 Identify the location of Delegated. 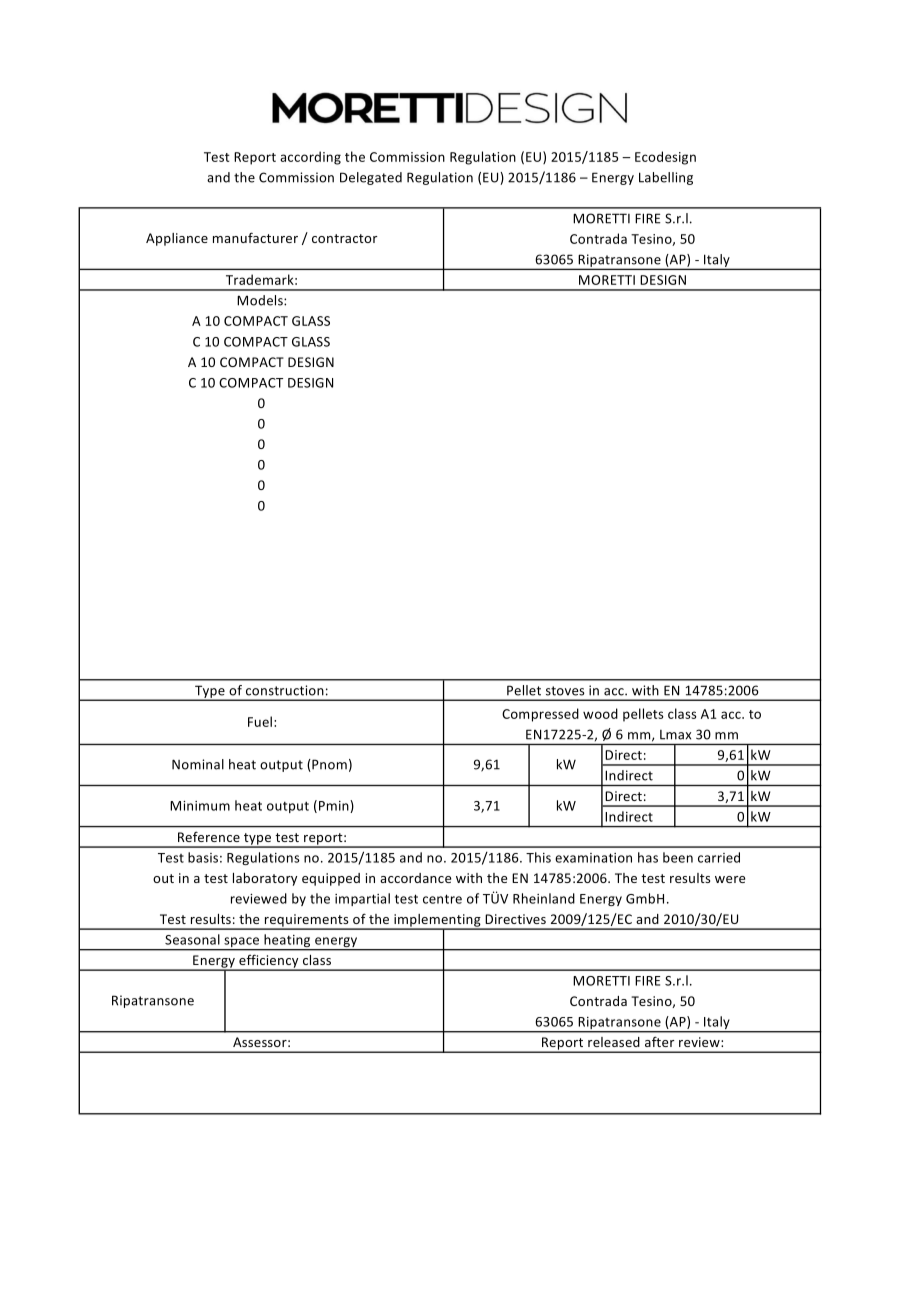
(371, 178).
